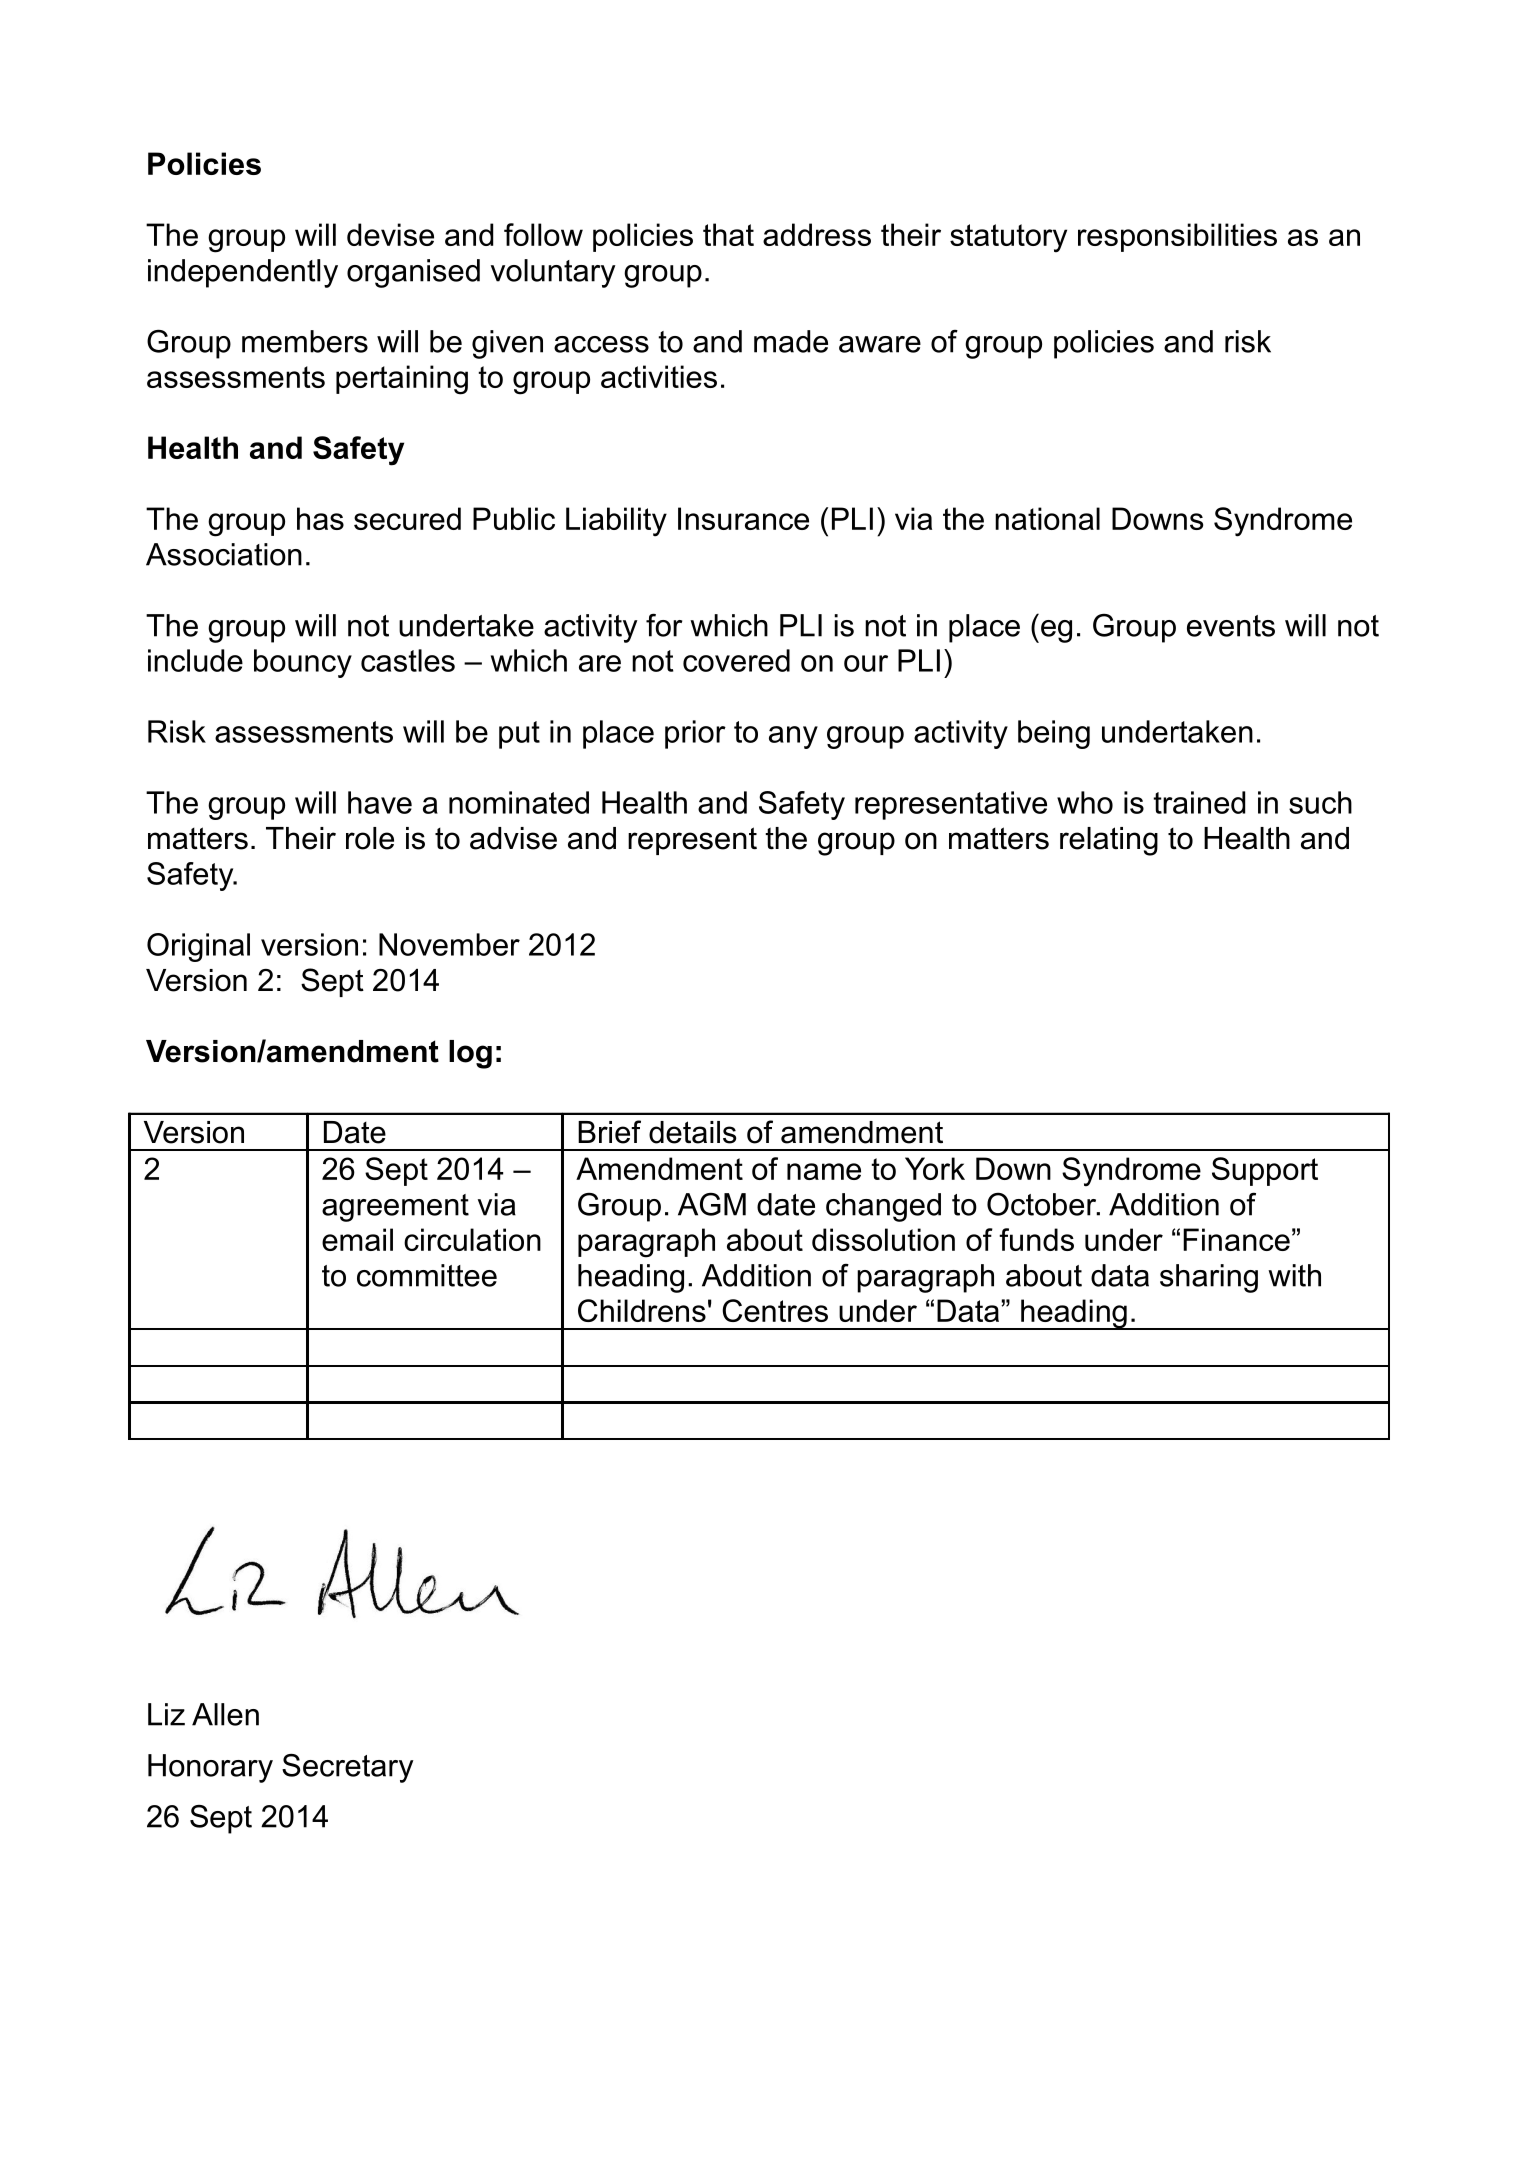  What do you see at coordinates (198, 947) in the screenshot?
I see `Original` at bounding box center [198, 947].
